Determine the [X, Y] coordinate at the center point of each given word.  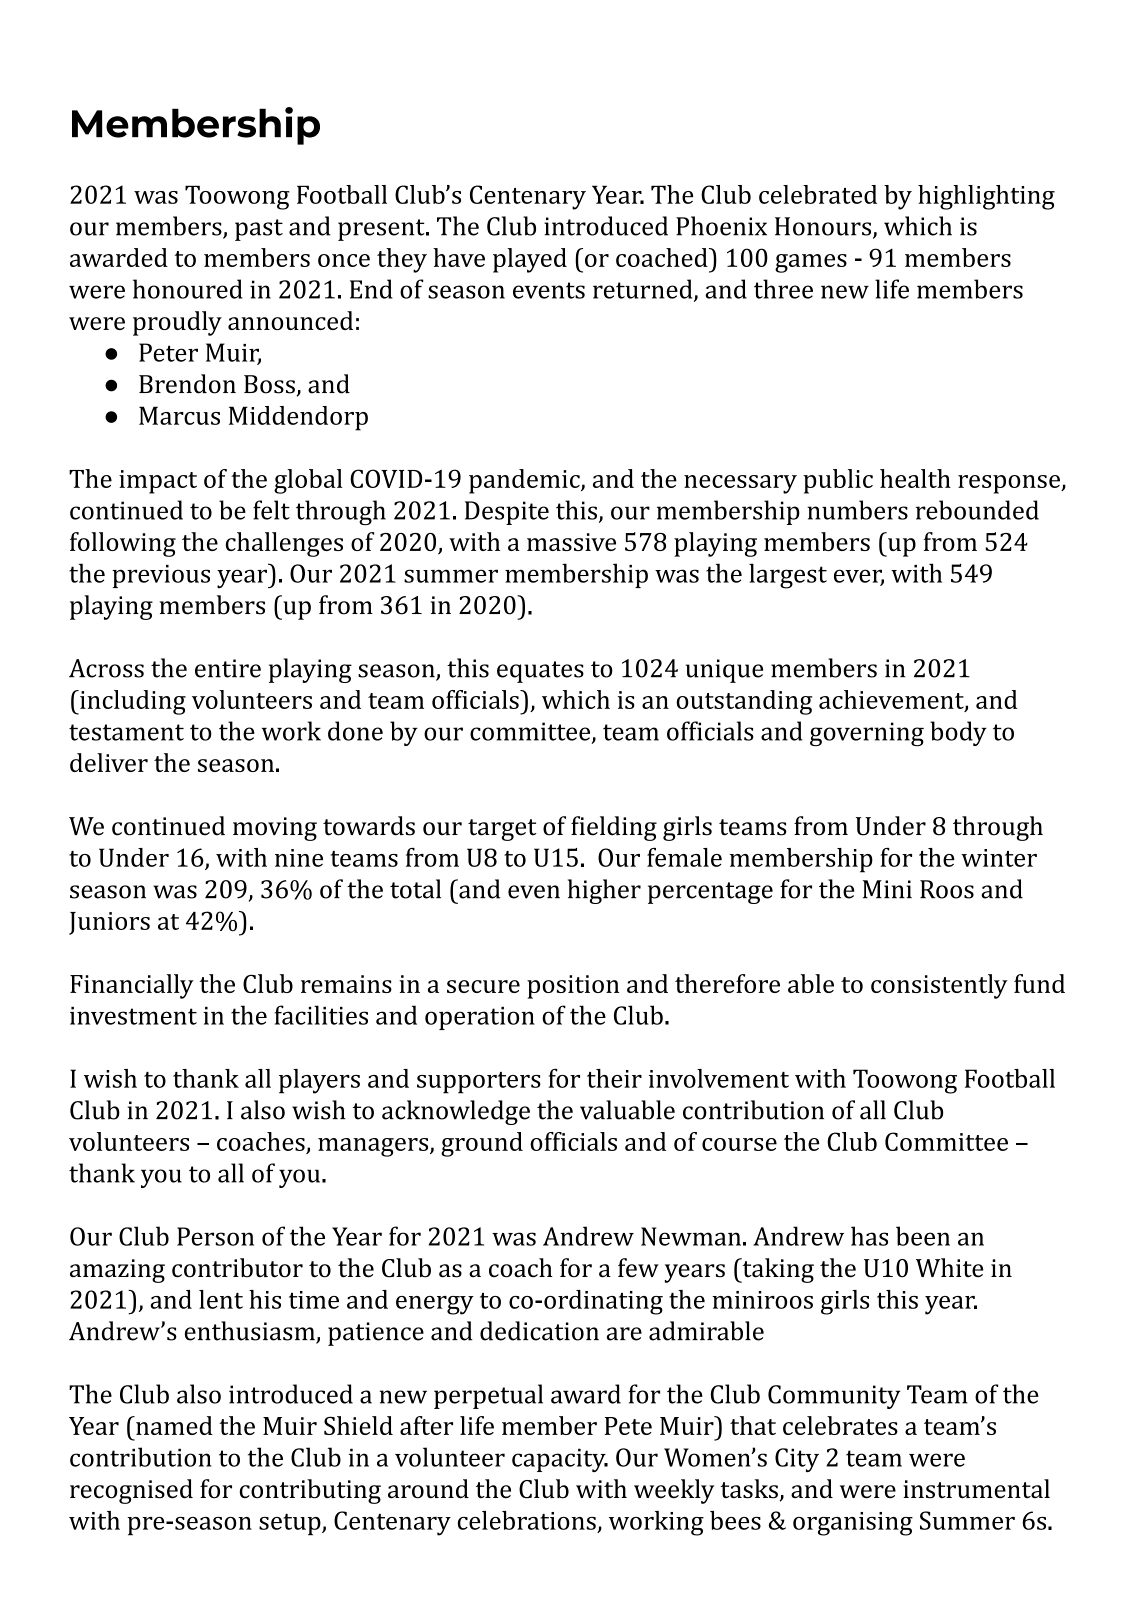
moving [275, 829]
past [259, 230]
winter [999, 858]
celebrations [527, 1520]
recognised [131, 1491]
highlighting [986, 197]
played [530, 260]
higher [604, 891]
